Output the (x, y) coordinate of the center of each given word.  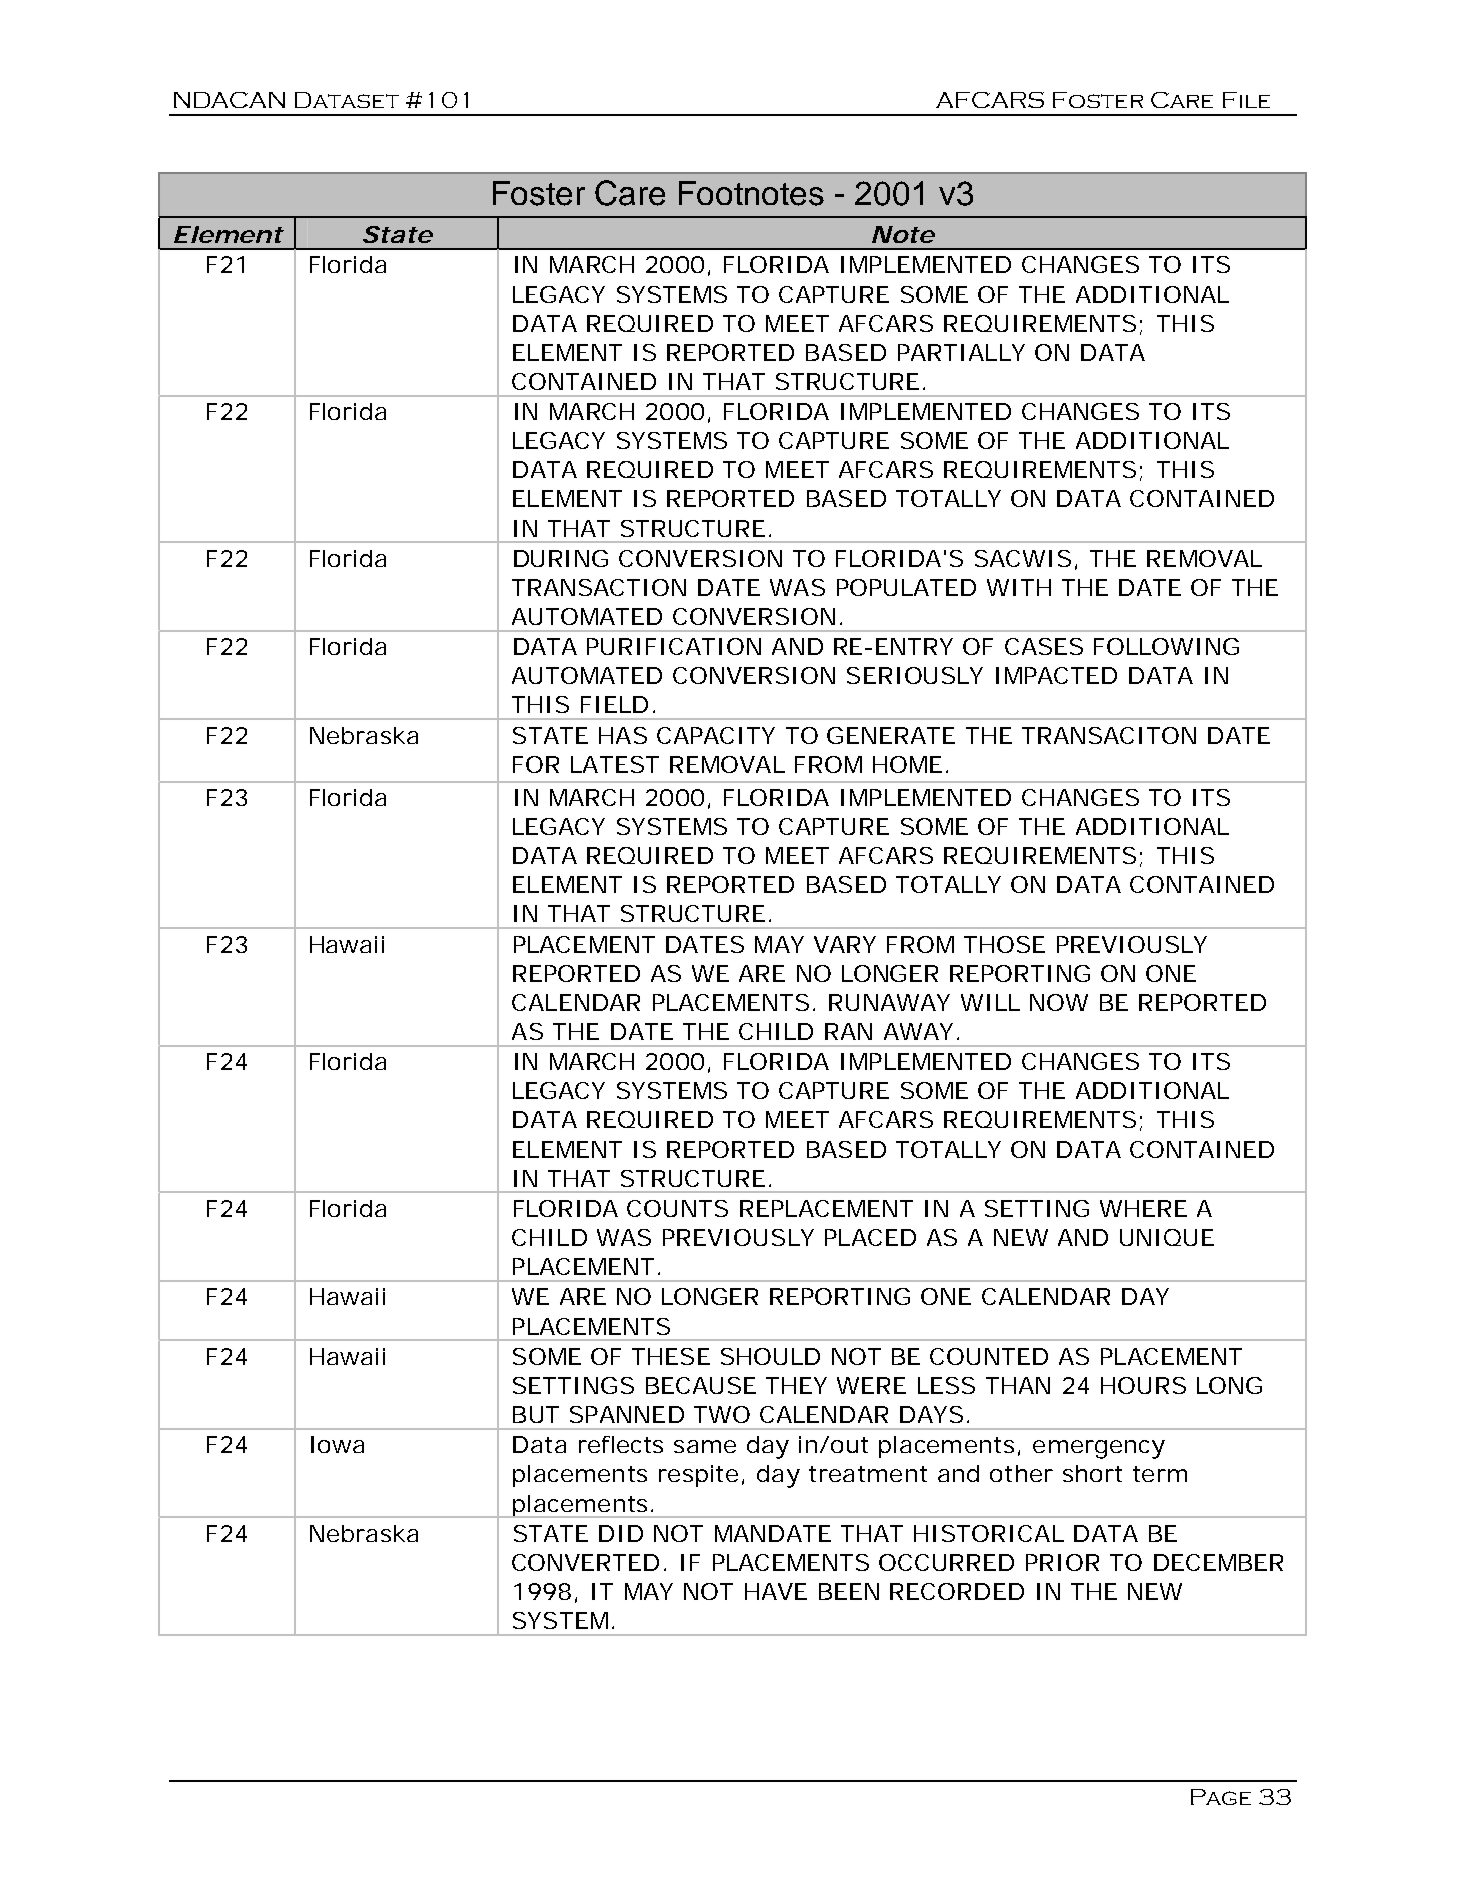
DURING (561, 558)
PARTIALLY (961, 352)
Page (1221, 1797)
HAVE (776, 1591)
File (1246, 100)
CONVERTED (585, 1562)
